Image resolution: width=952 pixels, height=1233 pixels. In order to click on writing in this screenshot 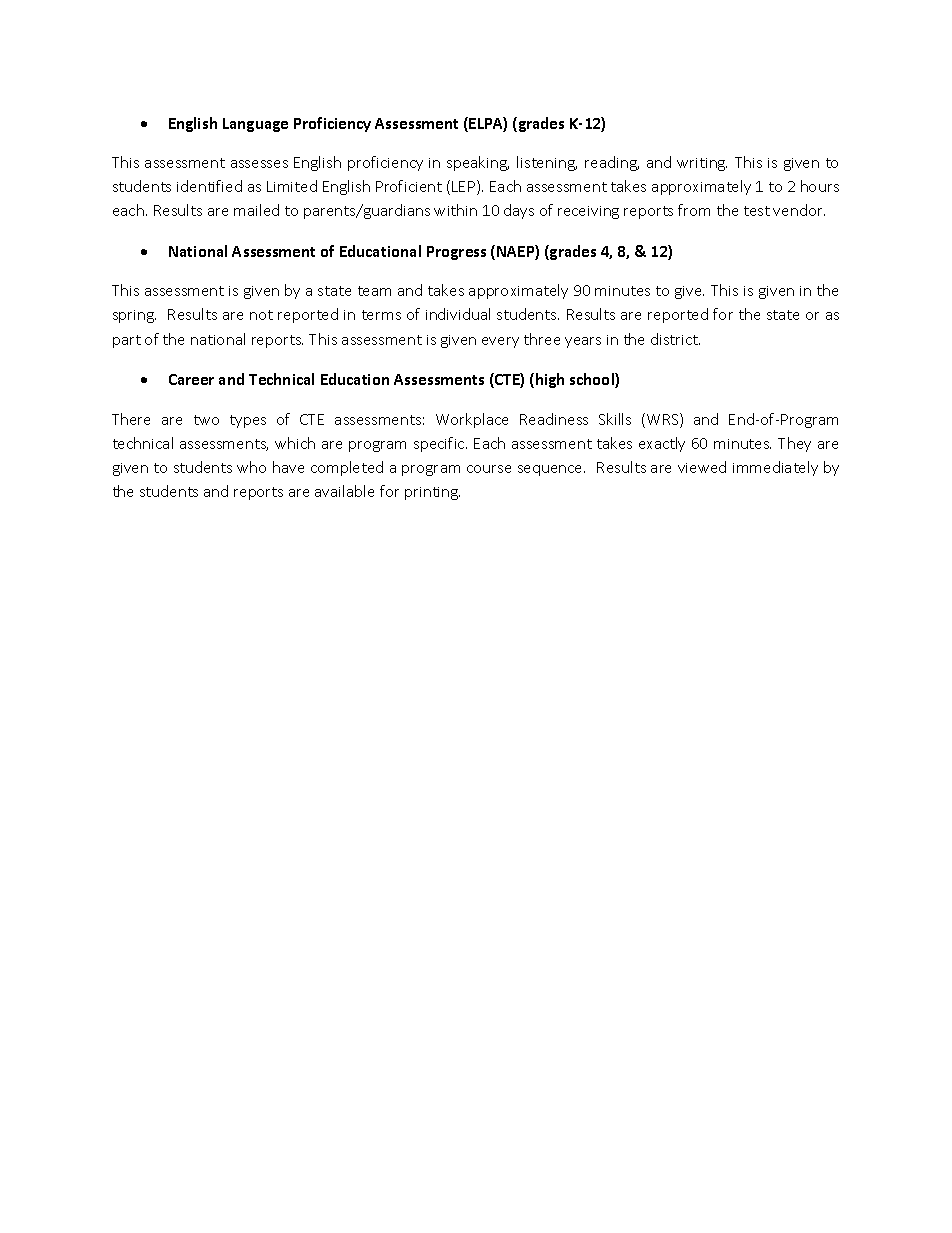, I will do `click(702, 164)`.
